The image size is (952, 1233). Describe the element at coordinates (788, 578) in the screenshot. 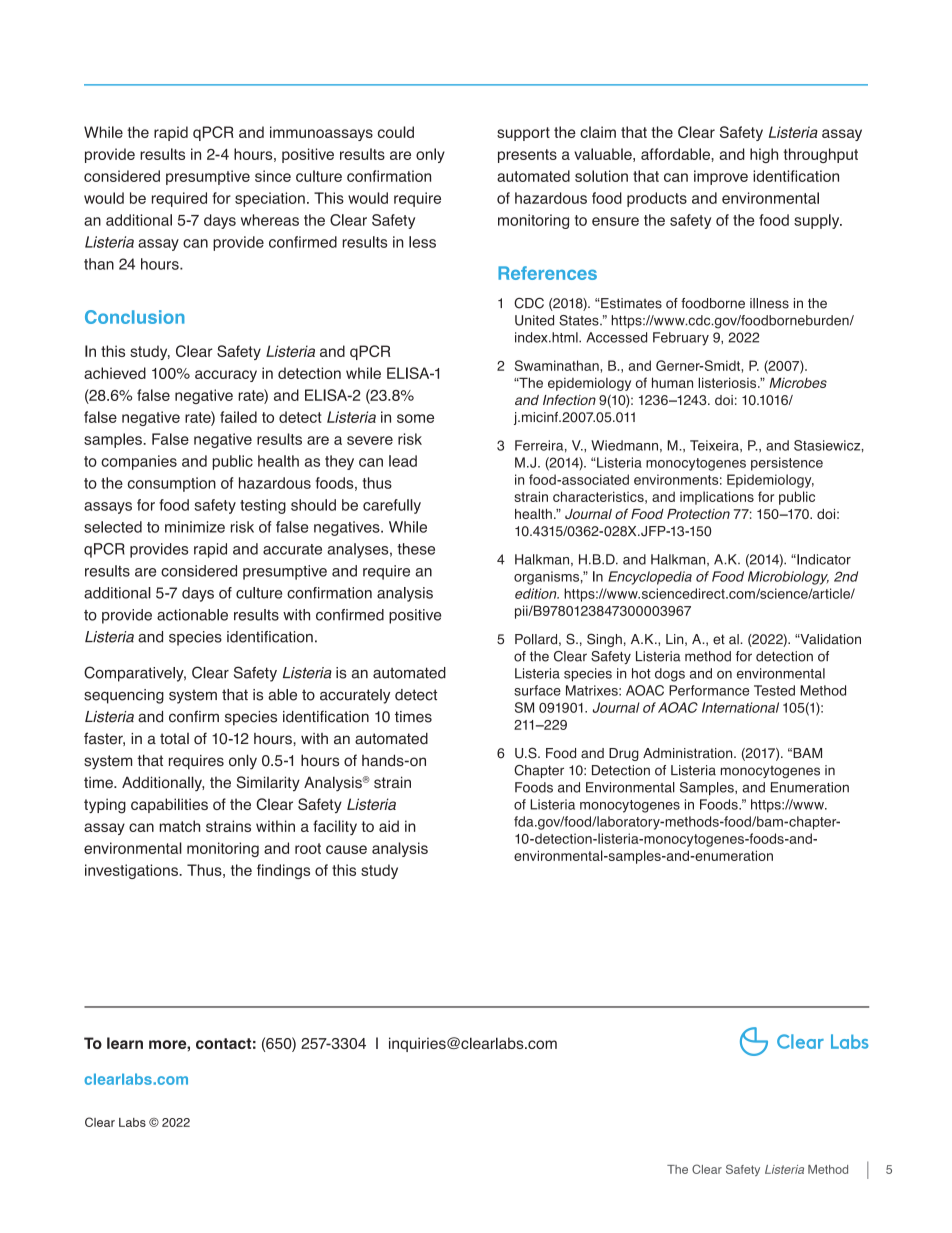

I see `Microbiology` at that location.
